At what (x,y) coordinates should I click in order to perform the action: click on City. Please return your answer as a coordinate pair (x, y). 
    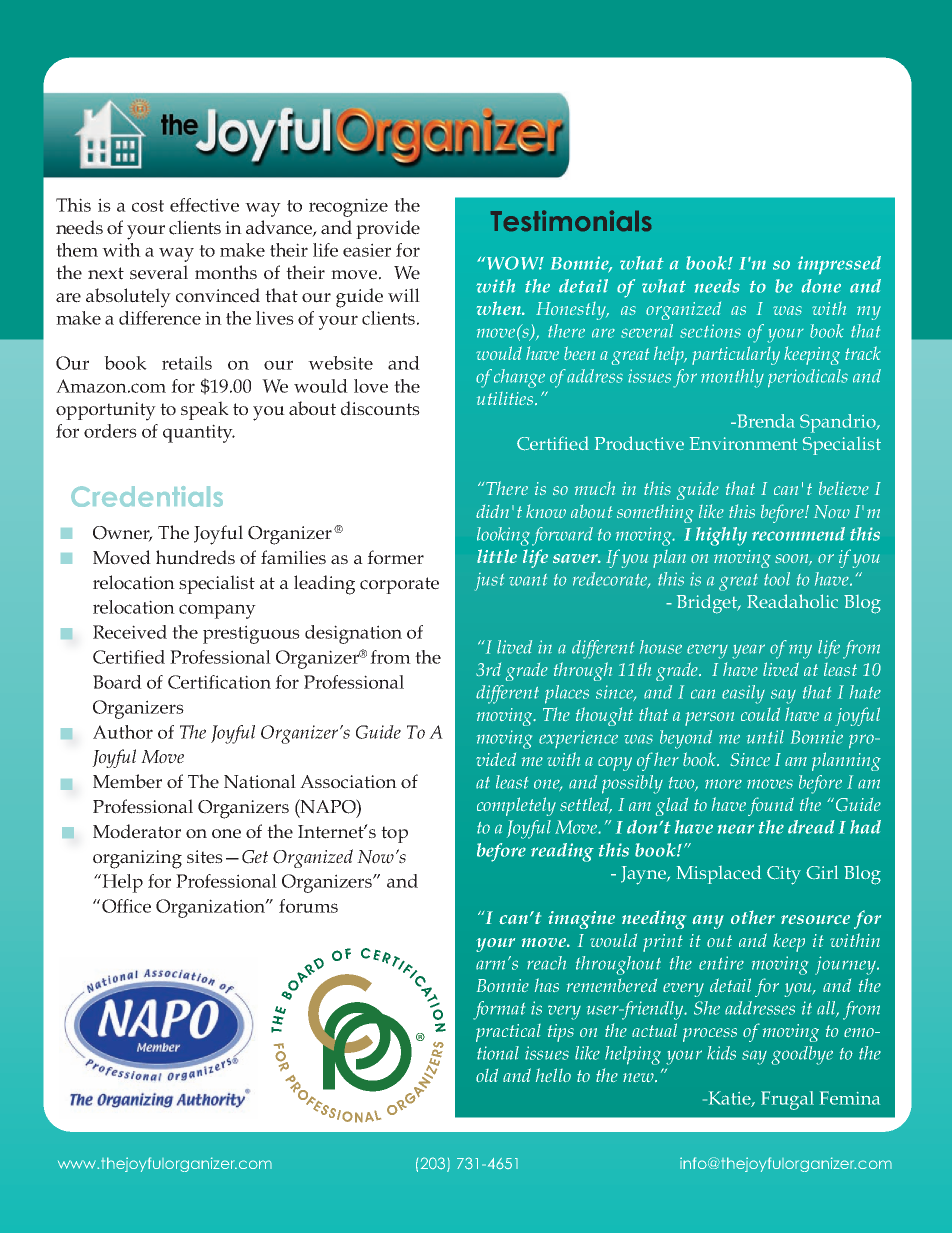
    Looking at the image, I should click on (784, 875).
